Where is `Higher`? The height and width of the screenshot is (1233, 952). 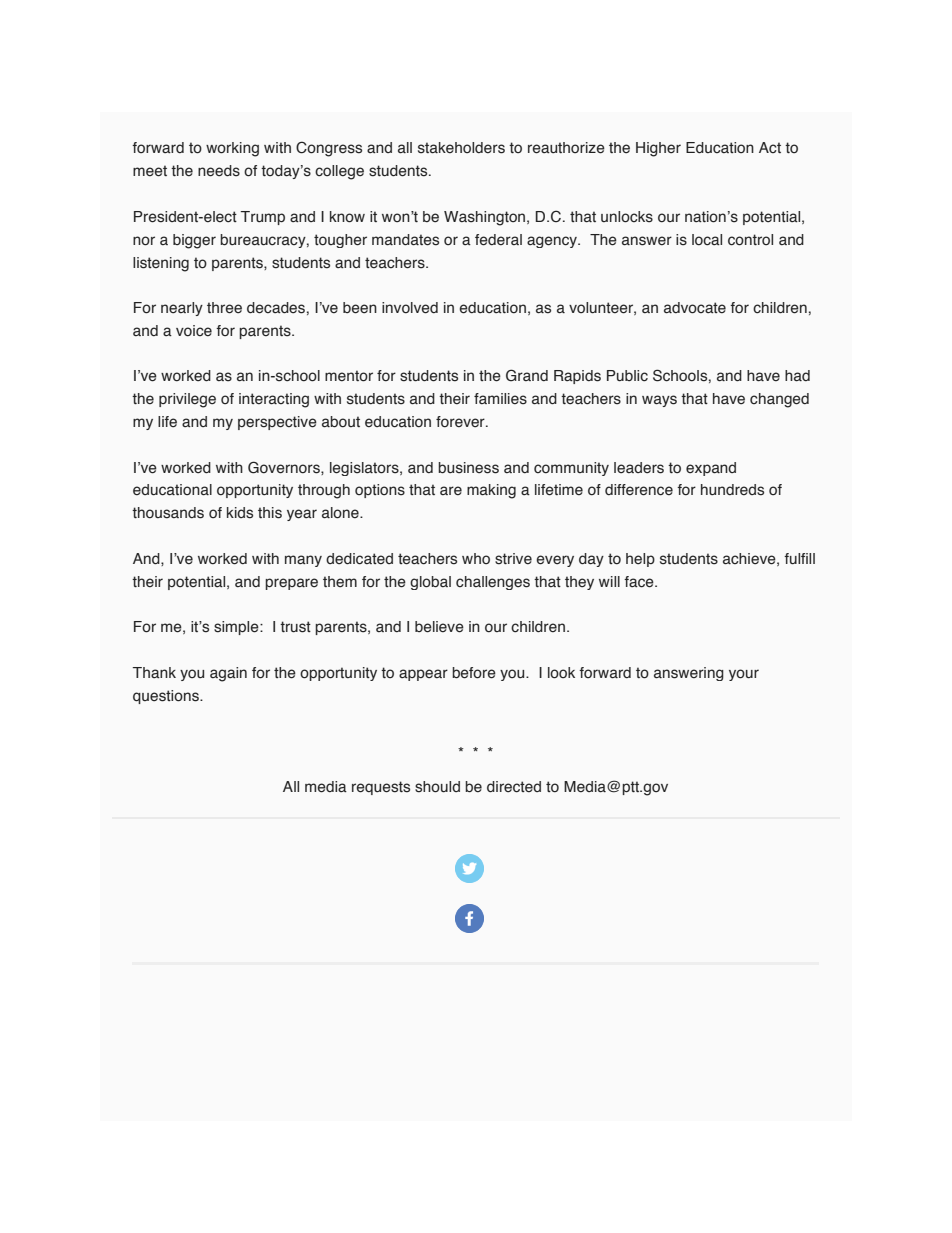 Higher is located at coordinates (658, 149).
